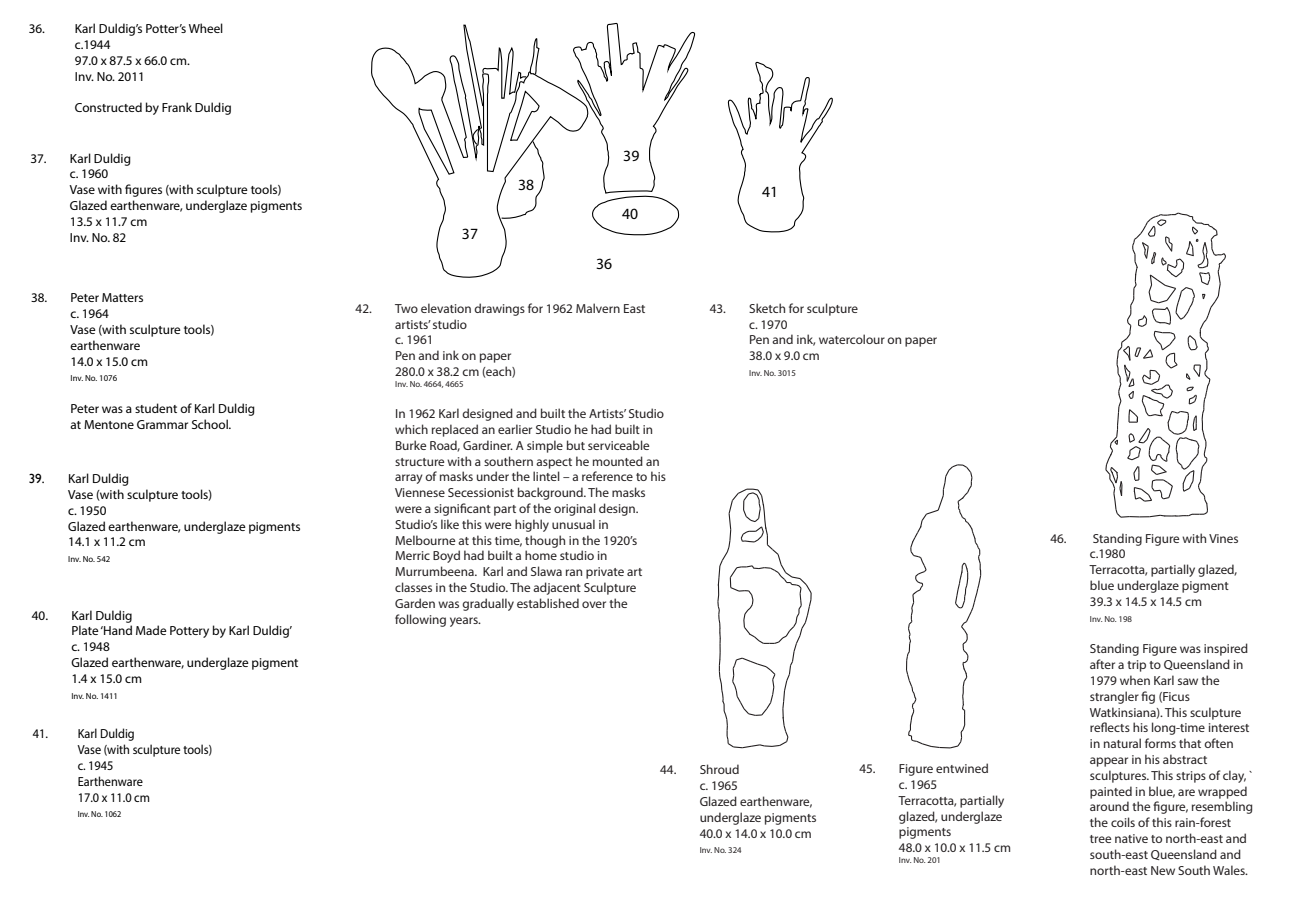  I want to click on Vines, so click(1223, 538).
